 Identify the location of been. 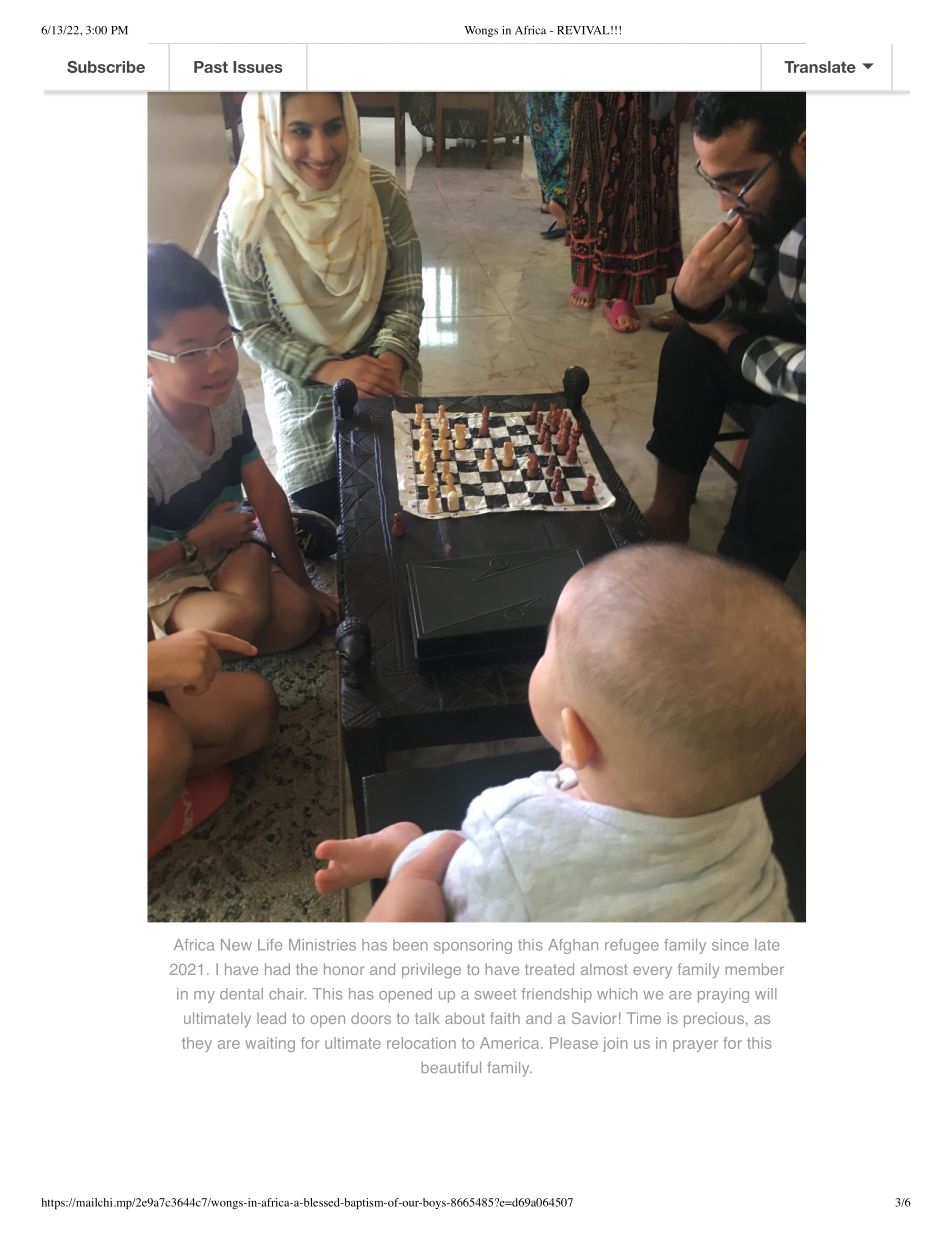
(410, 945).
